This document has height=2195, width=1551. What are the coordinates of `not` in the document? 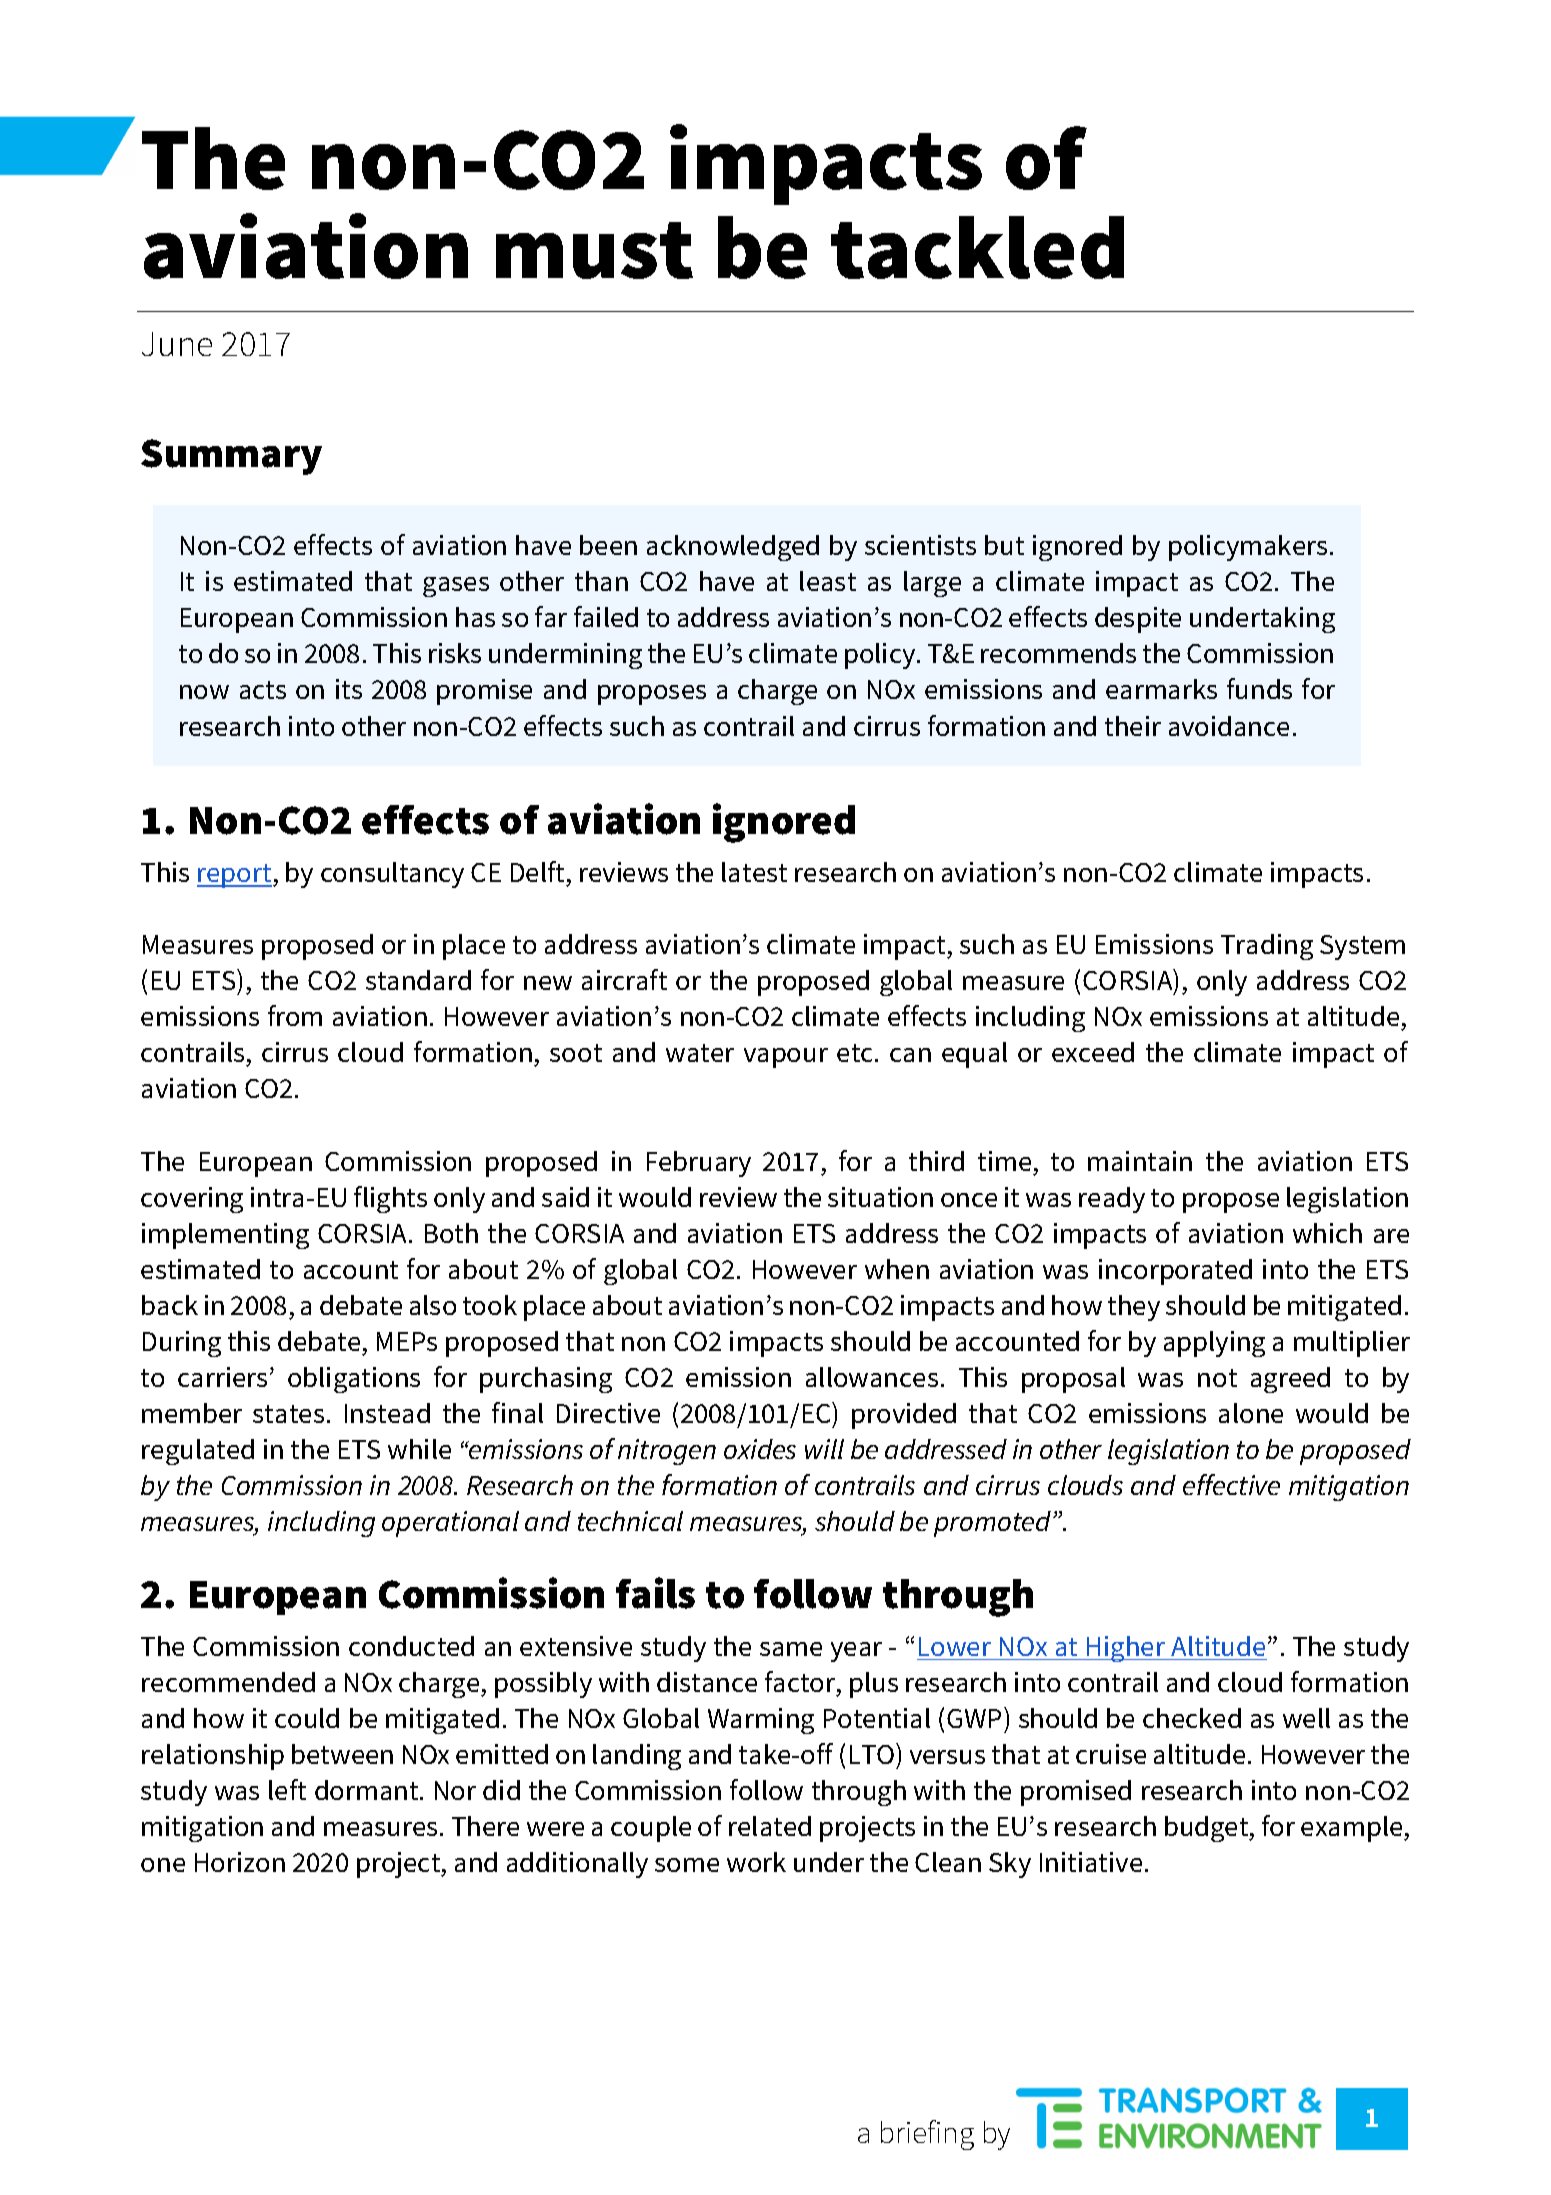 It's located at (1217, 1378).
